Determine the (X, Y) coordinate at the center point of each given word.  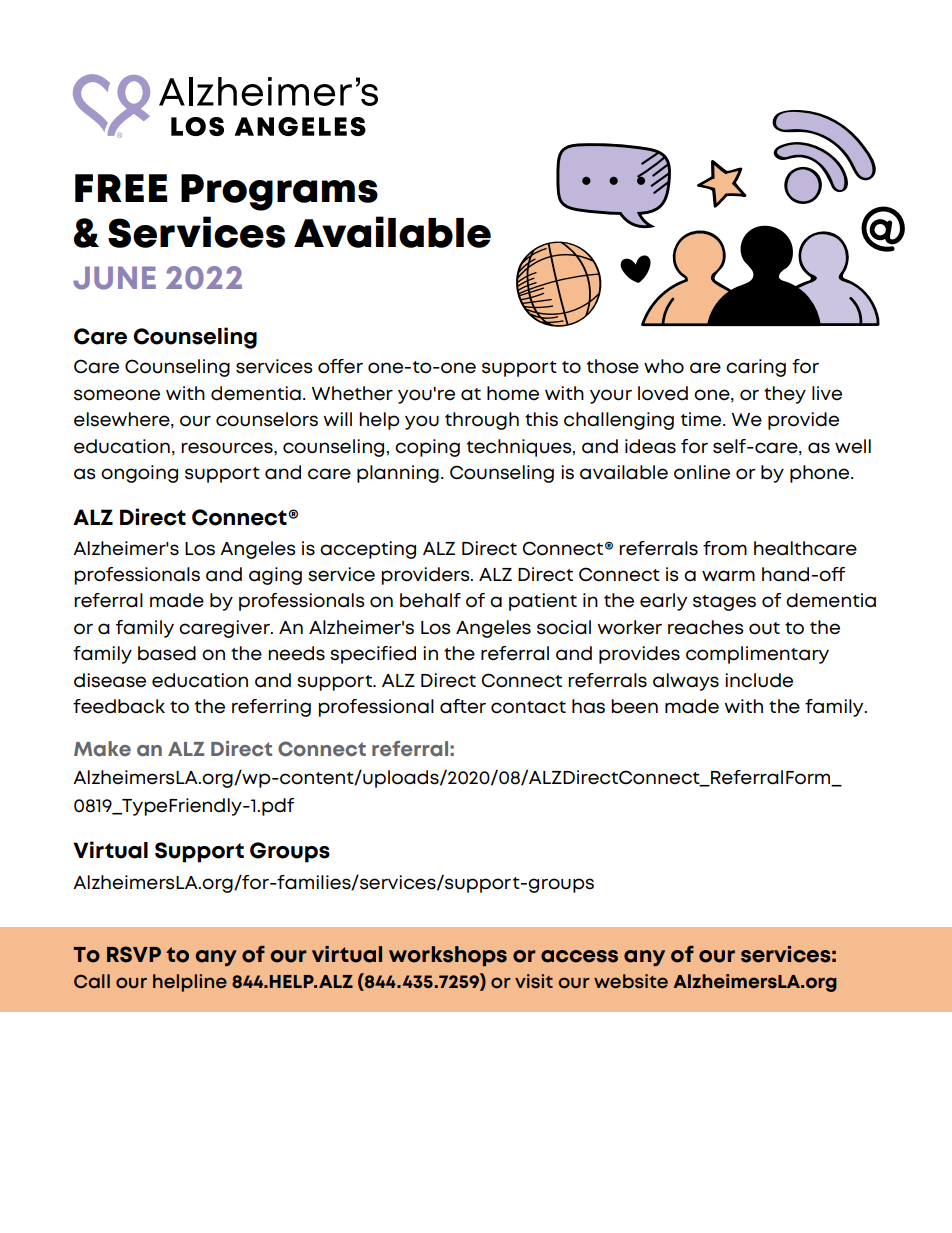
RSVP (134, 954)
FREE (121, 188)
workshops (448, 956)
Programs (279, 192)
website (631, 981)
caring (756, 368)
